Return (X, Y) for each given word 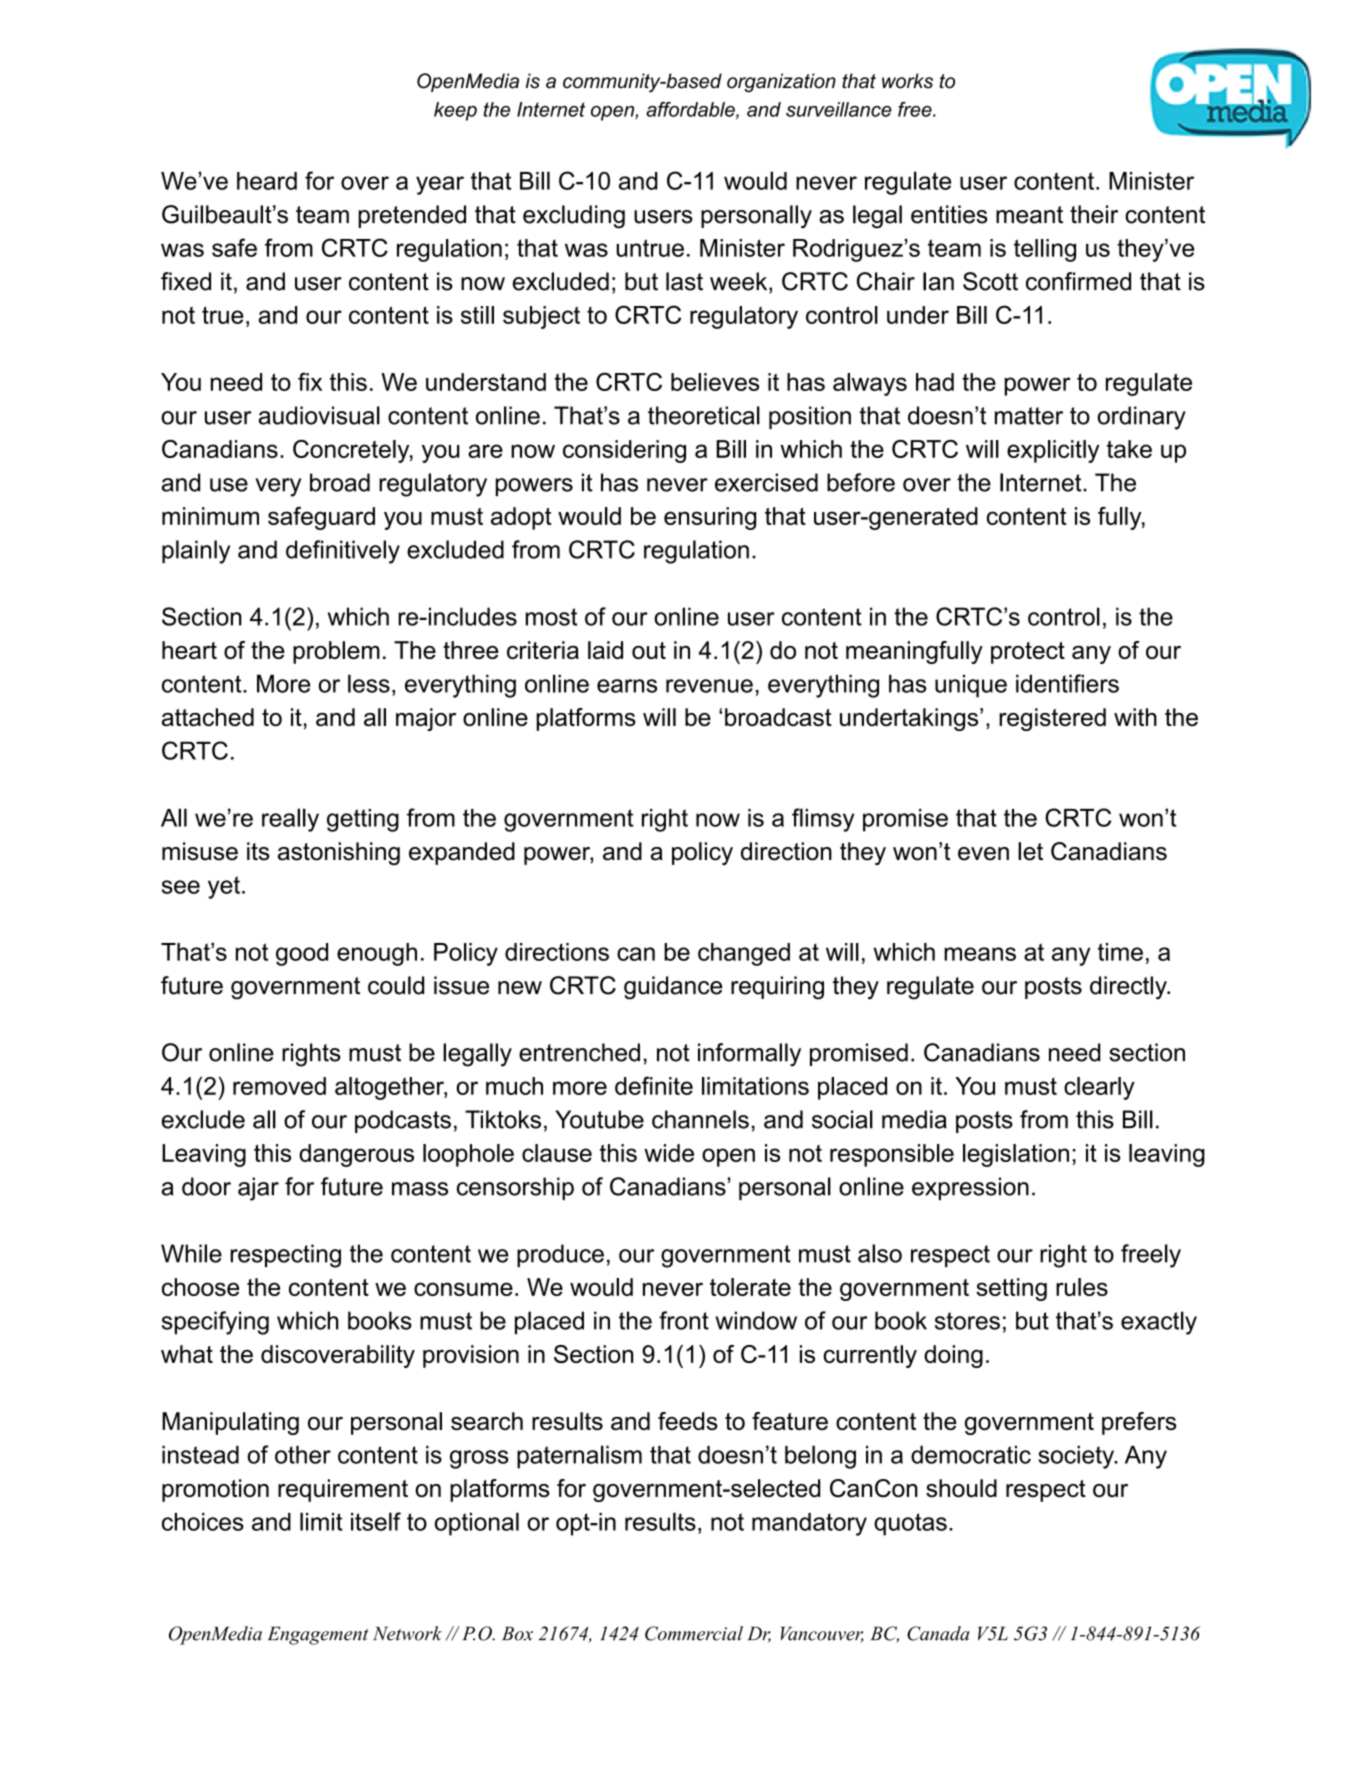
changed (744, 954)
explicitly (1053, 451)
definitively (343, 552)
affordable (691, 110)
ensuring (710, 518)
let (1030, 851)
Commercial (694, 1633)
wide (669, 1153)
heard (267, 181)
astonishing (339, 853)
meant (1029, 215)
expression (970, 1188)
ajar (258, 1189)
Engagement (318, 1636)
